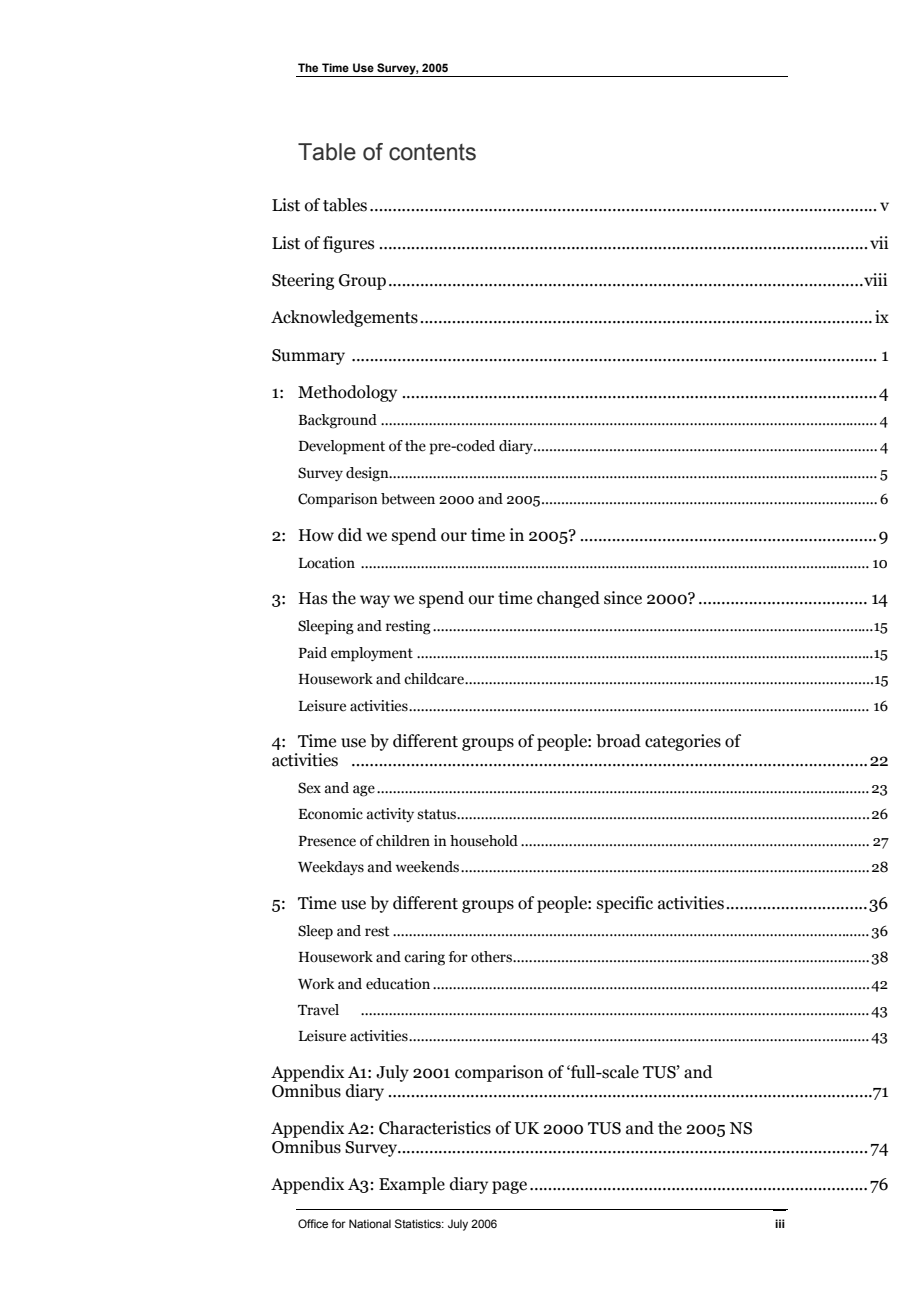  What do you see at coordinates (623, 598) in the screenshot?
I see `since` at bounding box center [623, 598].
